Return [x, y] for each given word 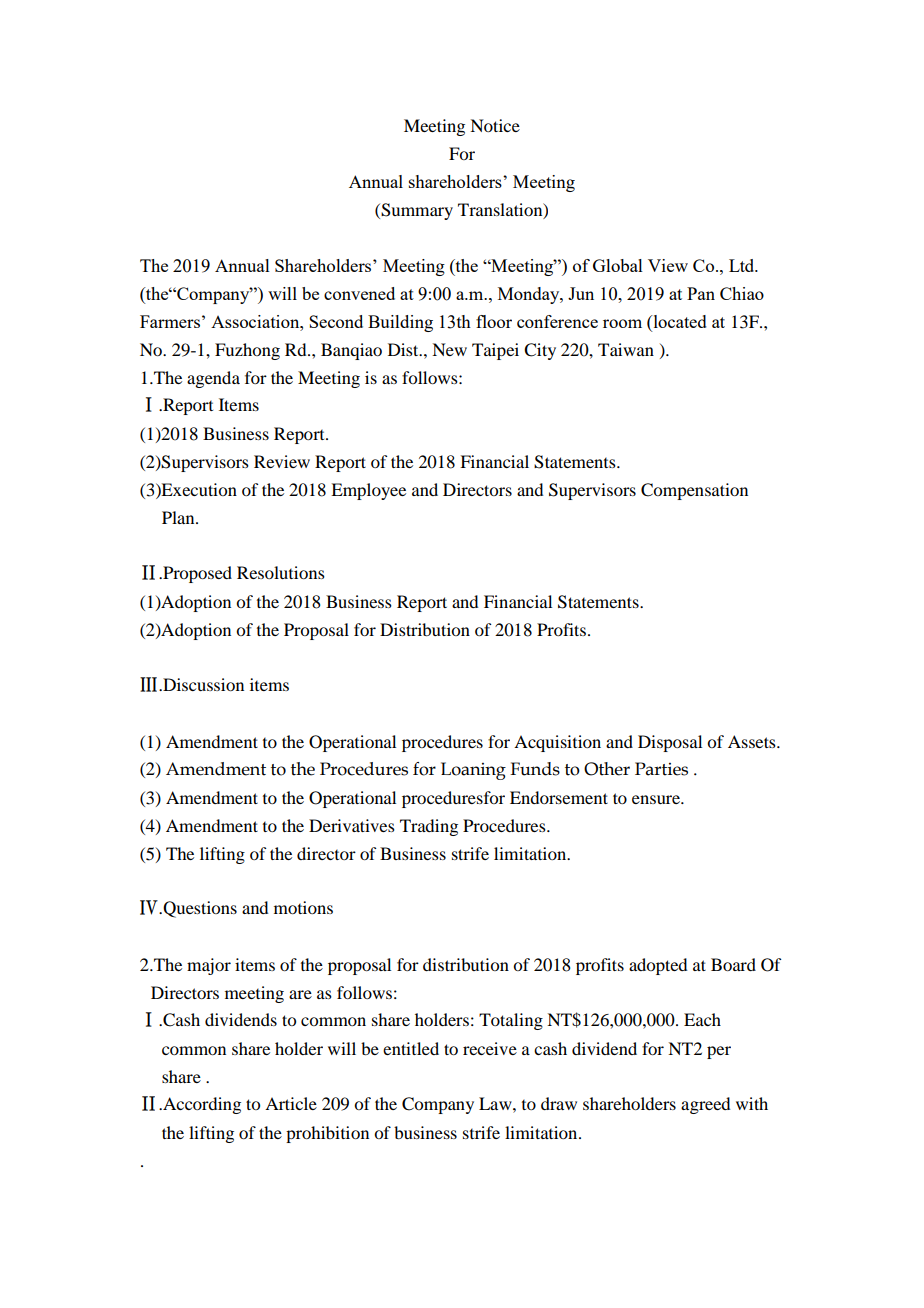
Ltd [743, 265]
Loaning [473, 771]
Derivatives [352, 825]
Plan [179, 517]
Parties [661, 769]
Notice [495, 125]
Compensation [694, 491]
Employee [368, 491]
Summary [416, 211]
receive [490, 1048]
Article [291, 1103]
